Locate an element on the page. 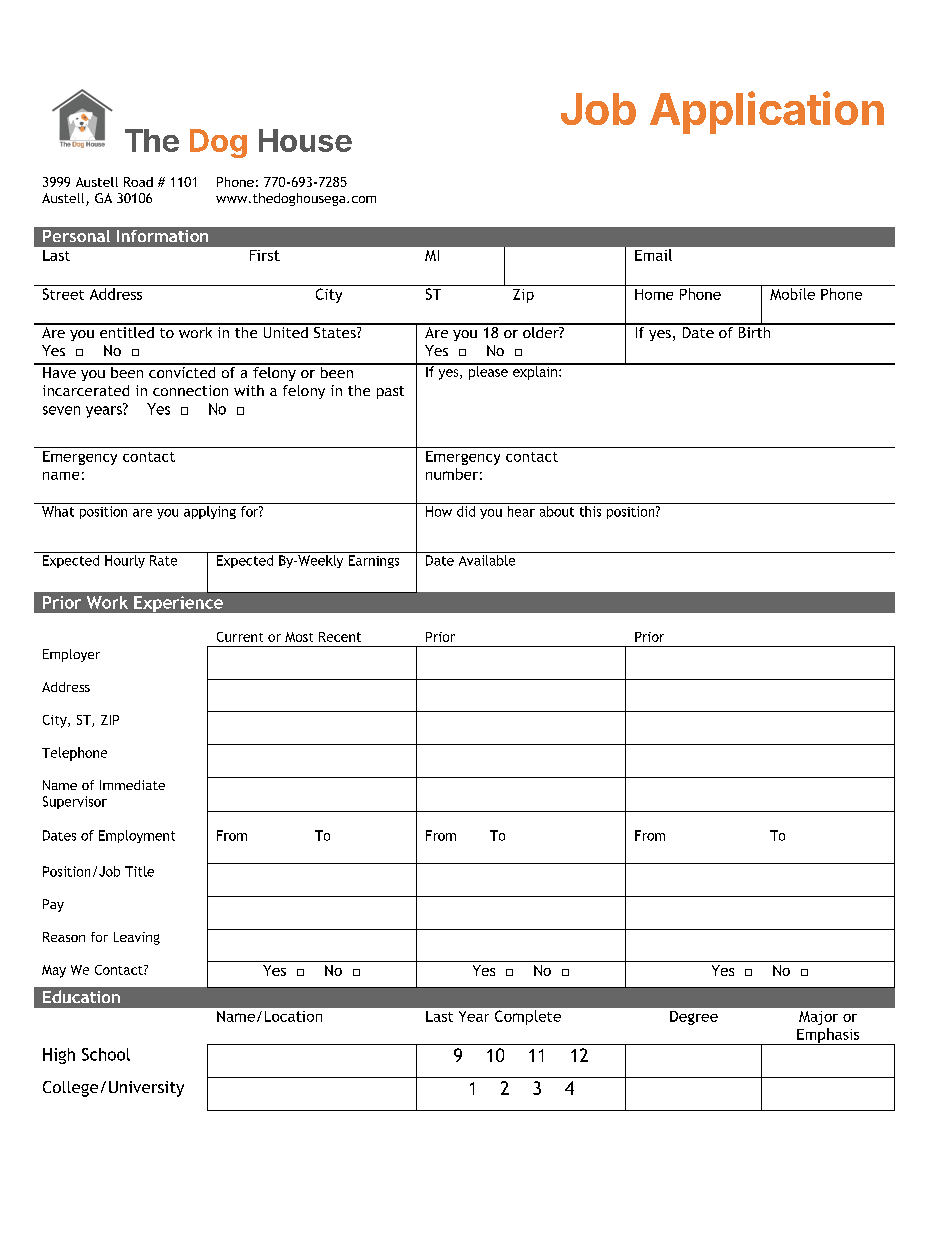 The width and height of the image is (952, 1233). Road is located at coordinates (138, 182).
